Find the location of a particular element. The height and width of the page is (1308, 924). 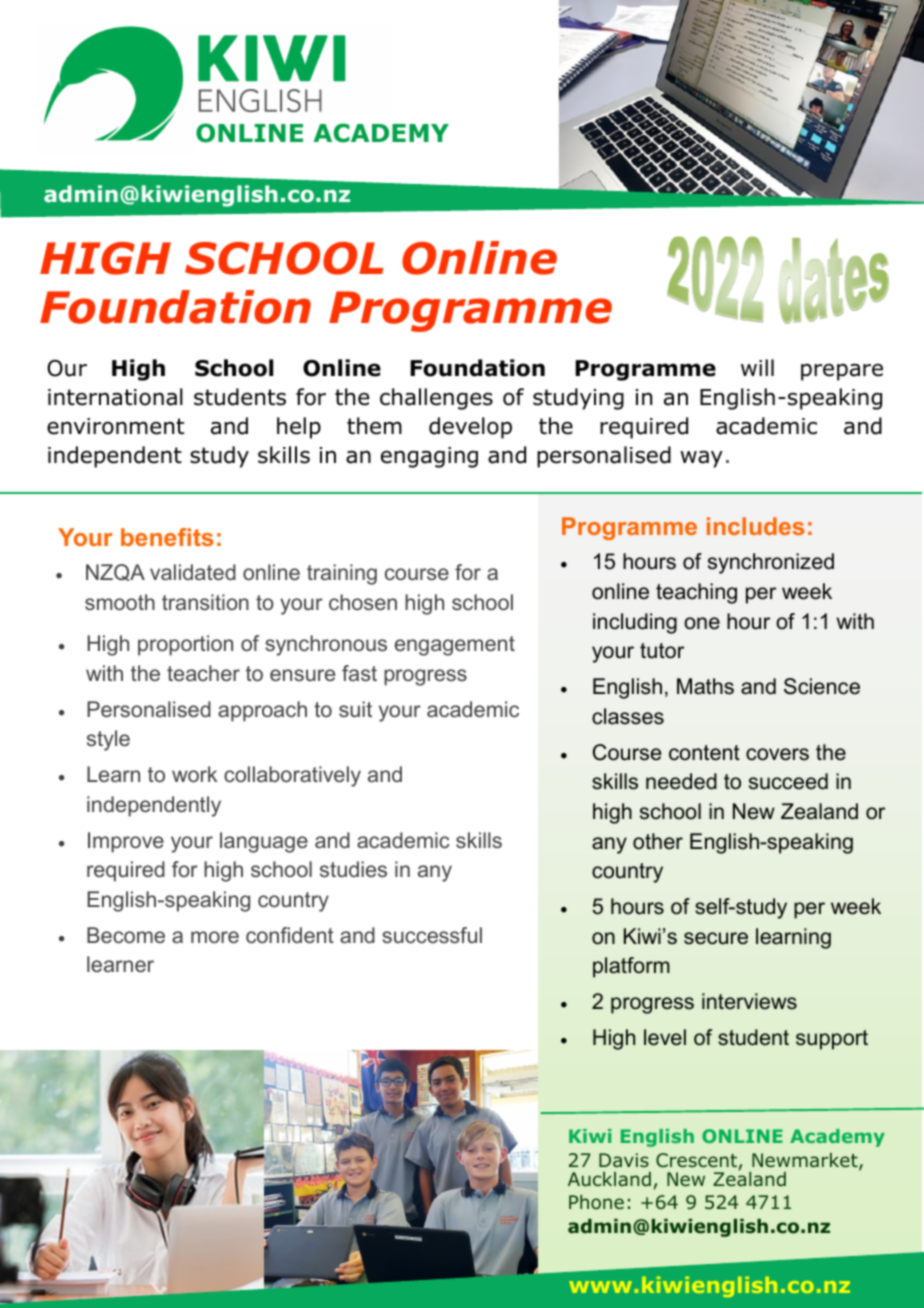

more is located at coordinates (215, 937).
